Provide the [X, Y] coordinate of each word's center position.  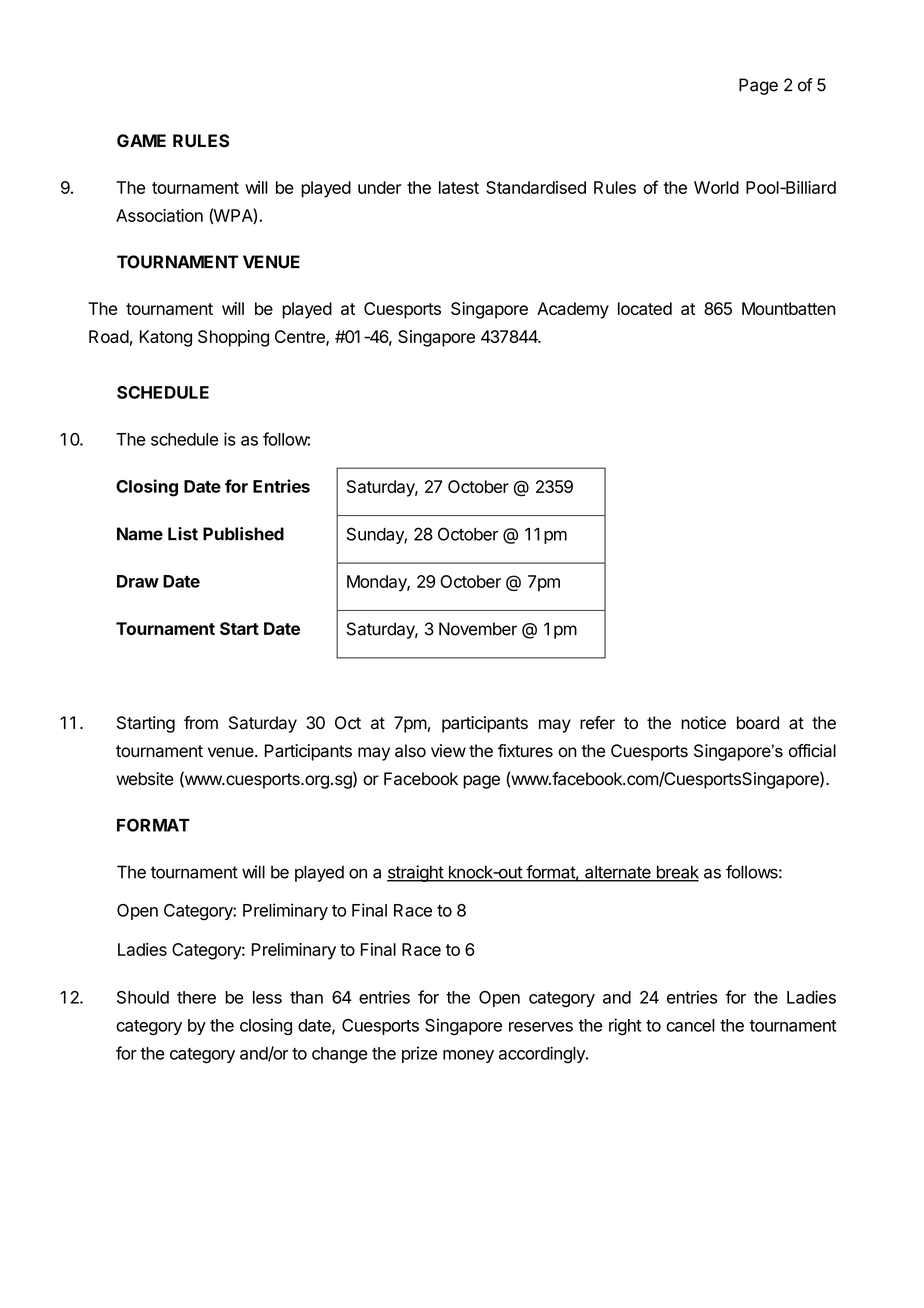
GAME [141, 140]
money [468, 1056]
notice [703, 723]
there [196, 997]
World [716, 187]
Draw [138, 581]
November [478, 629]
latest [459, 187]
